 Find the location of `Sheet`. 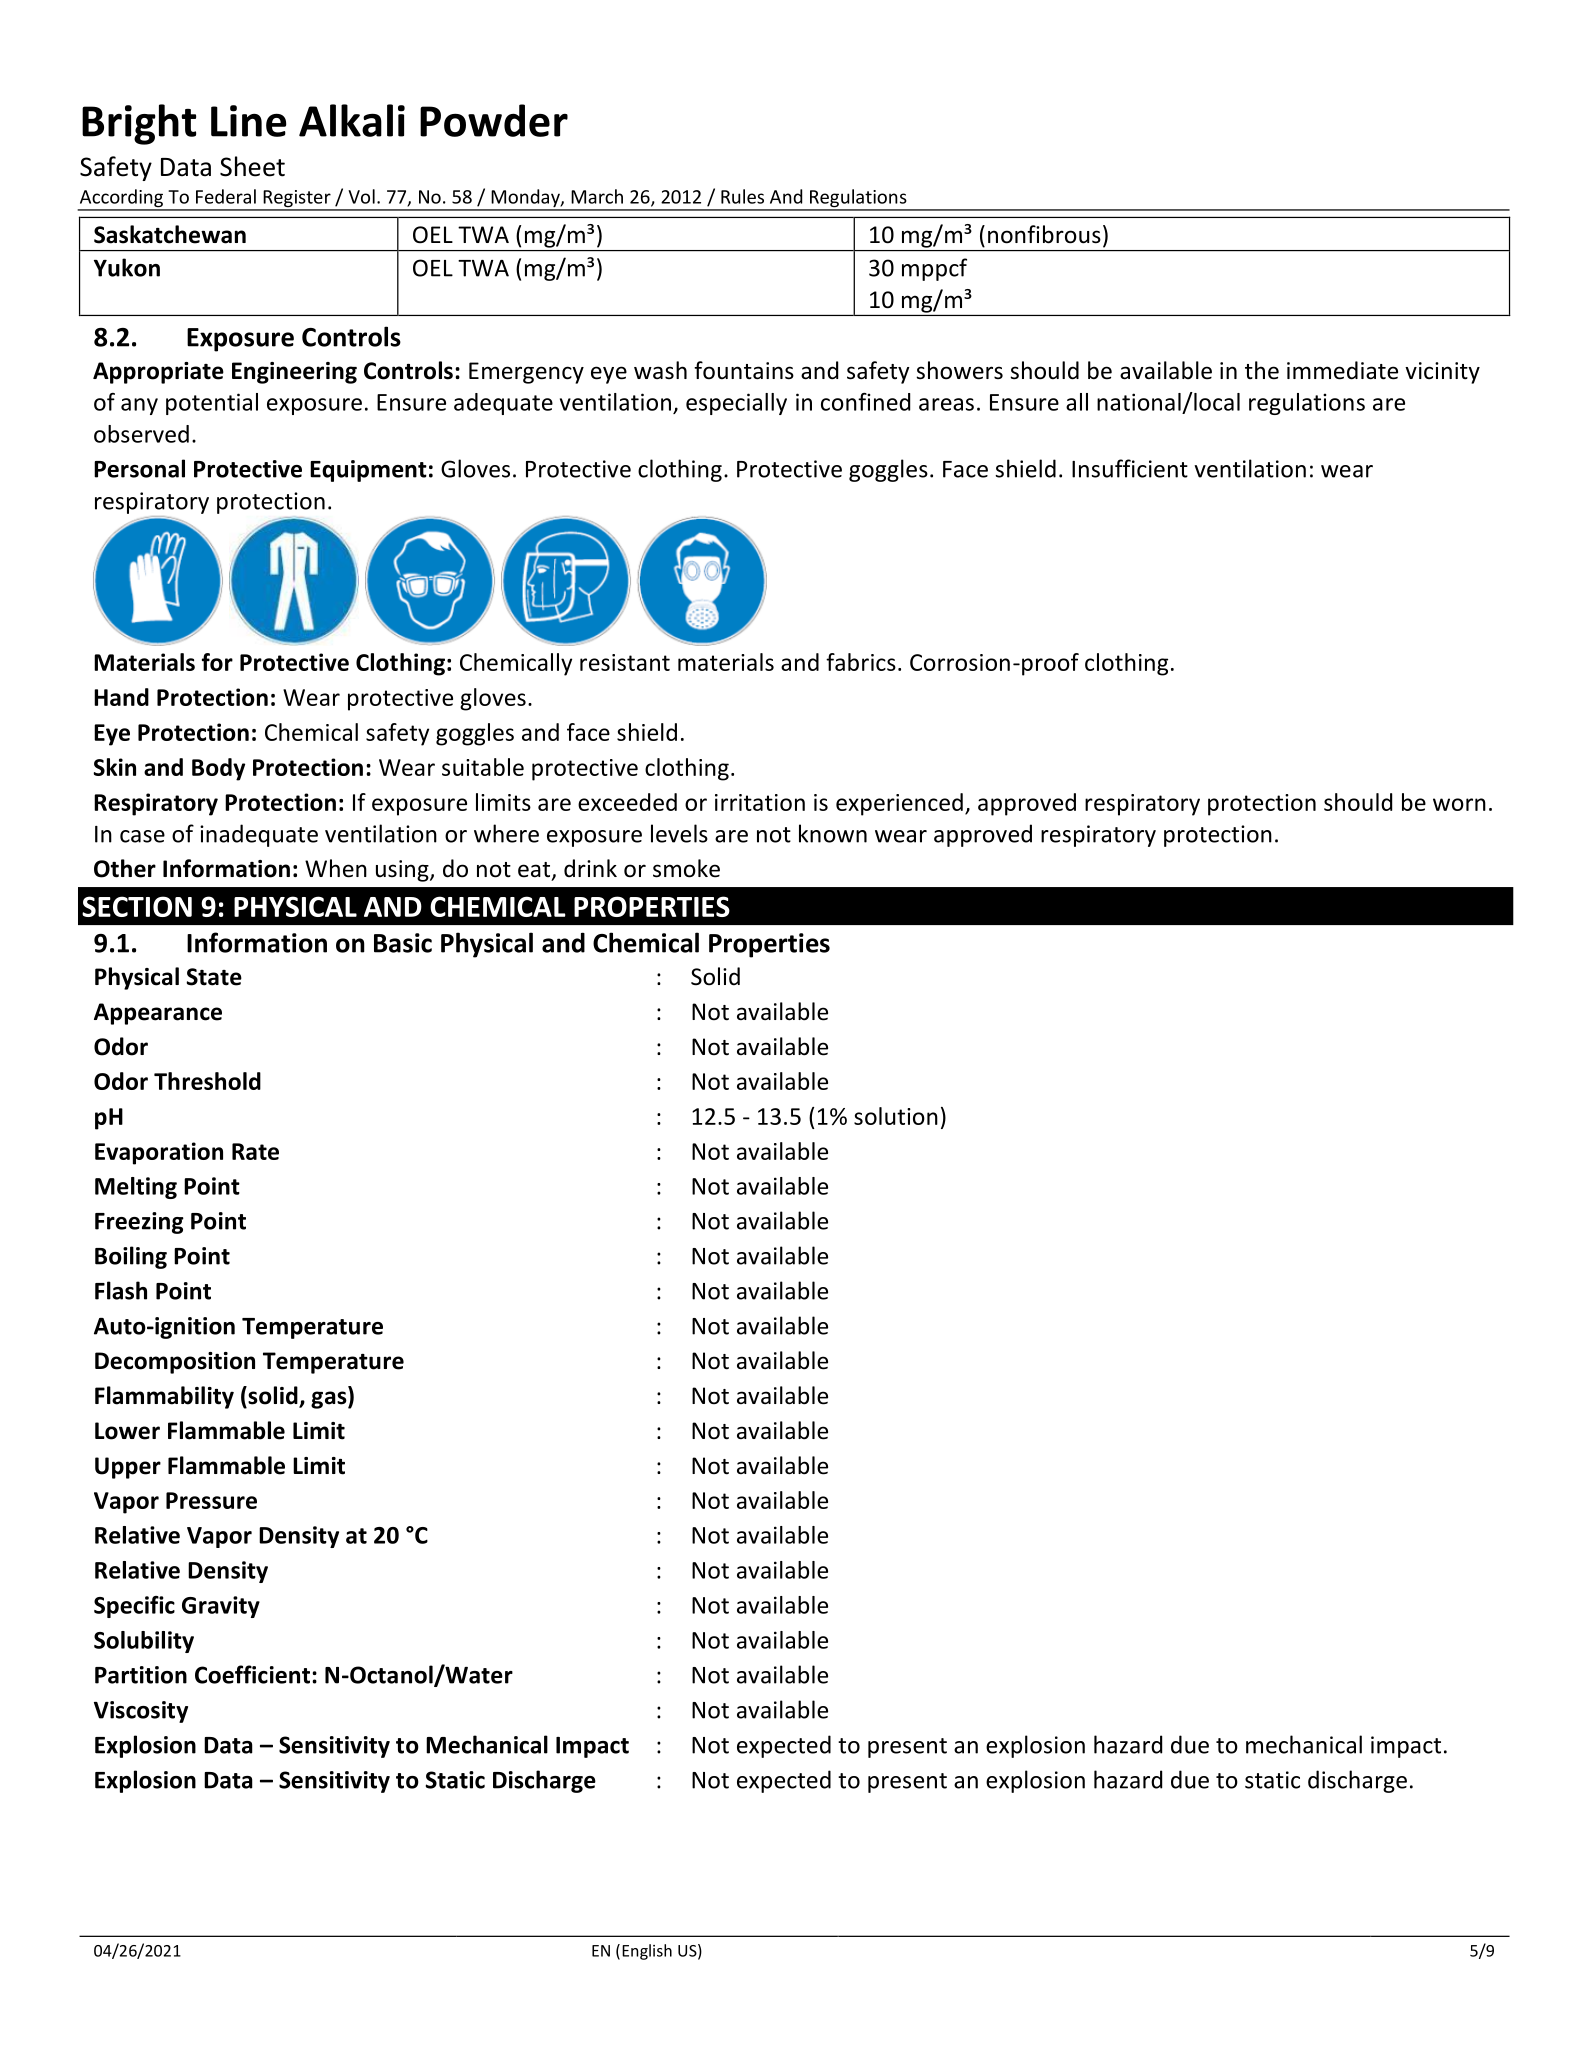

Sheet is located at coordinates (252, 166).
